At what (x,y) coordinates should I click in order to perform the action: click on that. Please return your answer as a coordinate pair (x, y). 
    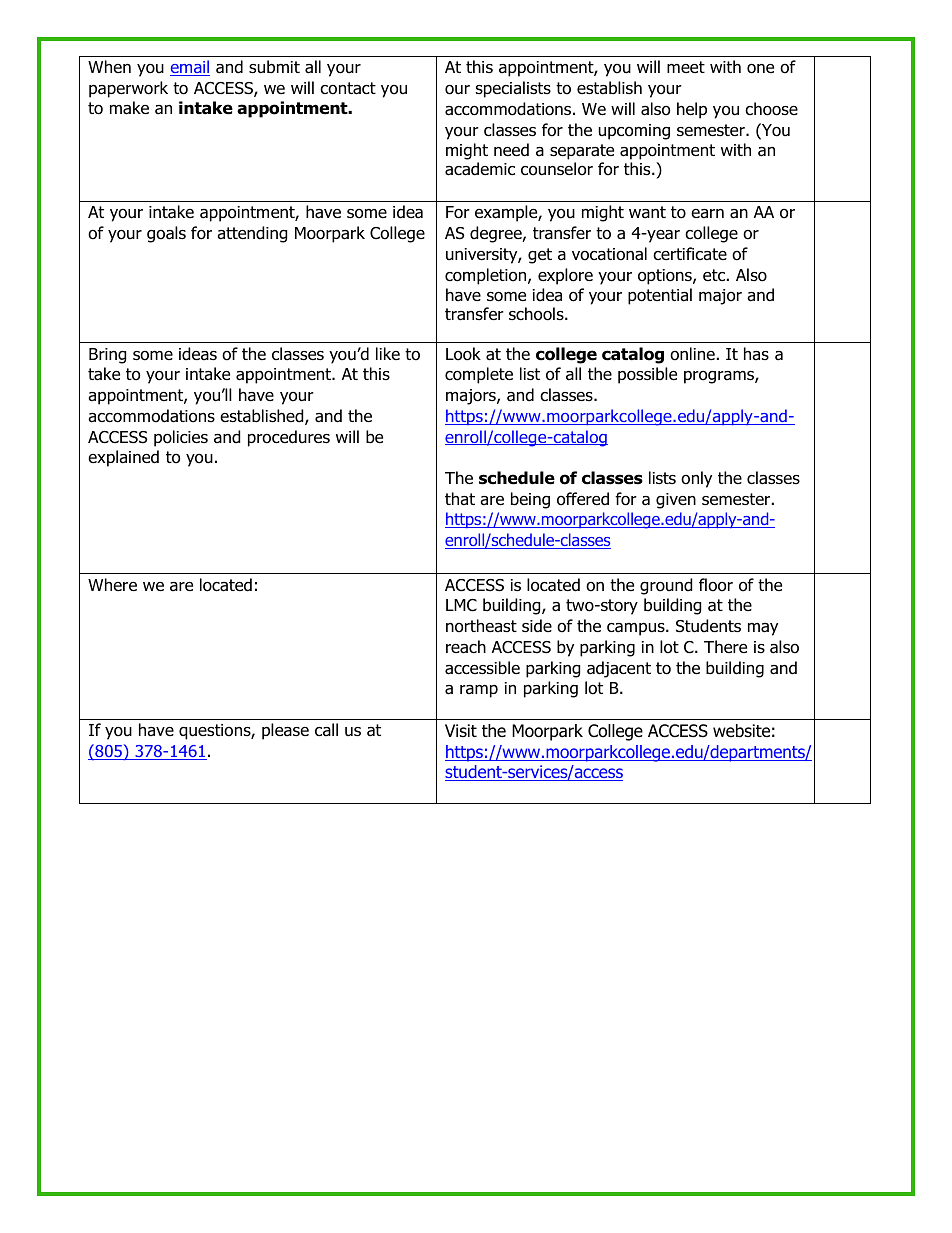
    Looking at the image, I should click on (460, 499).
